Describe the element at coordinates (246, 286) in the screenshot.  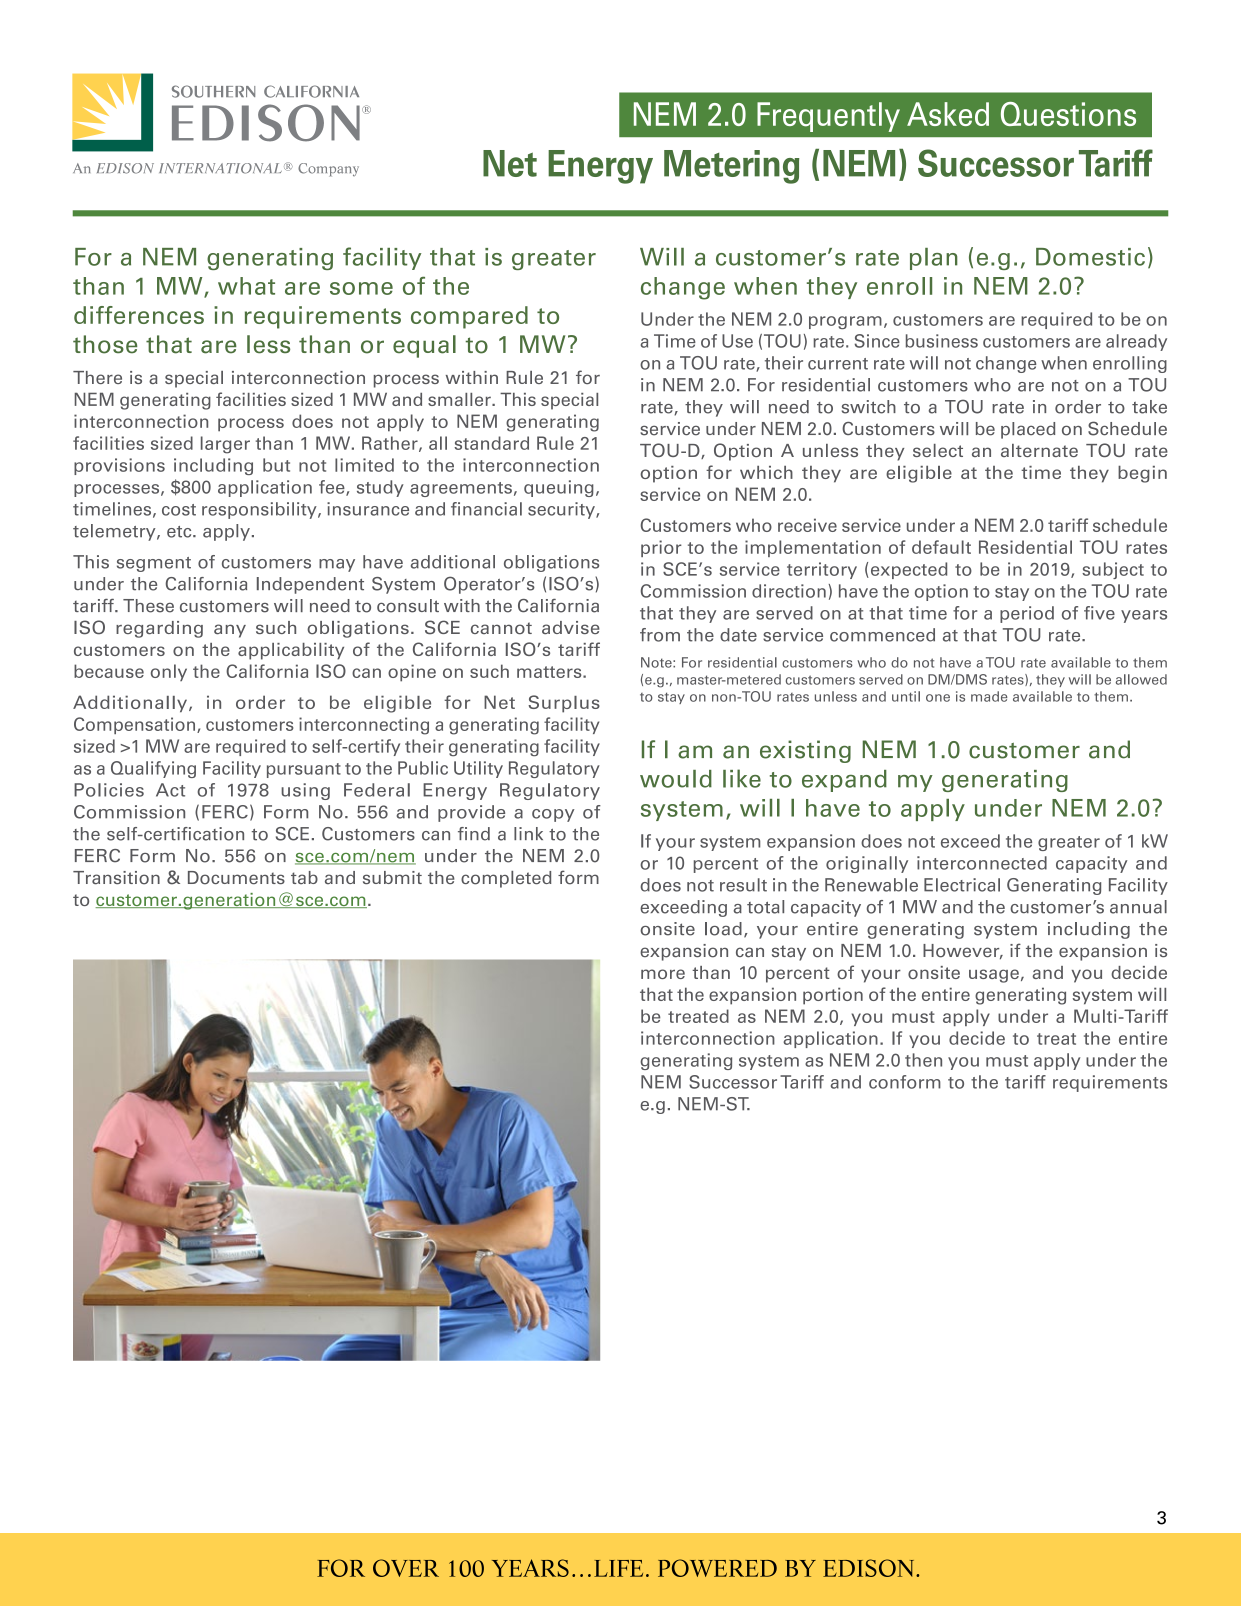
I see `what` at that location.
